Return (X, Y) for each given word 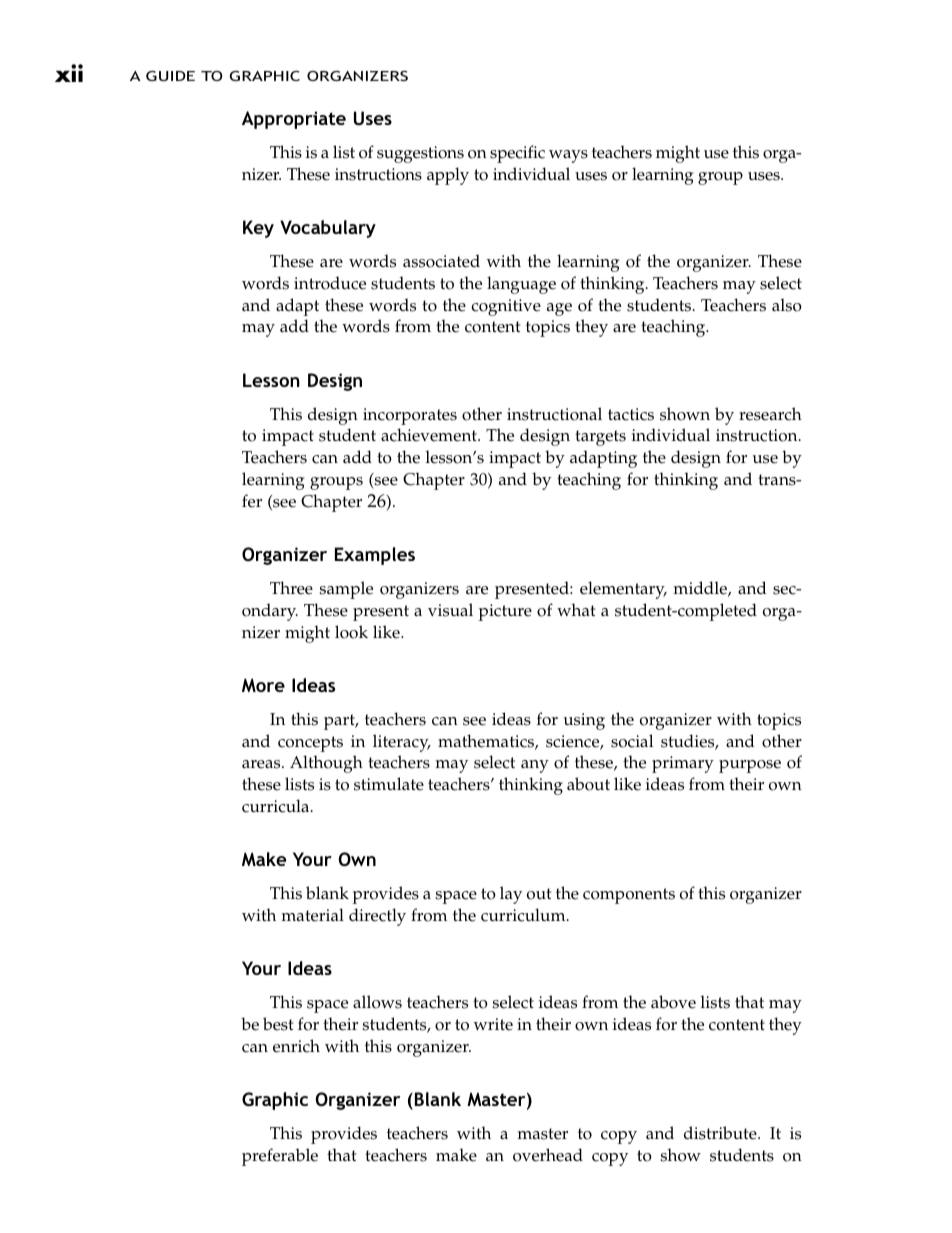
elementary (623, 590)
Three (291, 588)
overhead (548, 1155)
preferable (280, 1157)
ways (568, 156)
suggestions (420, 154)
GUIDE (170, 76)
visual (450, 610)
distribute (721, 1133)
